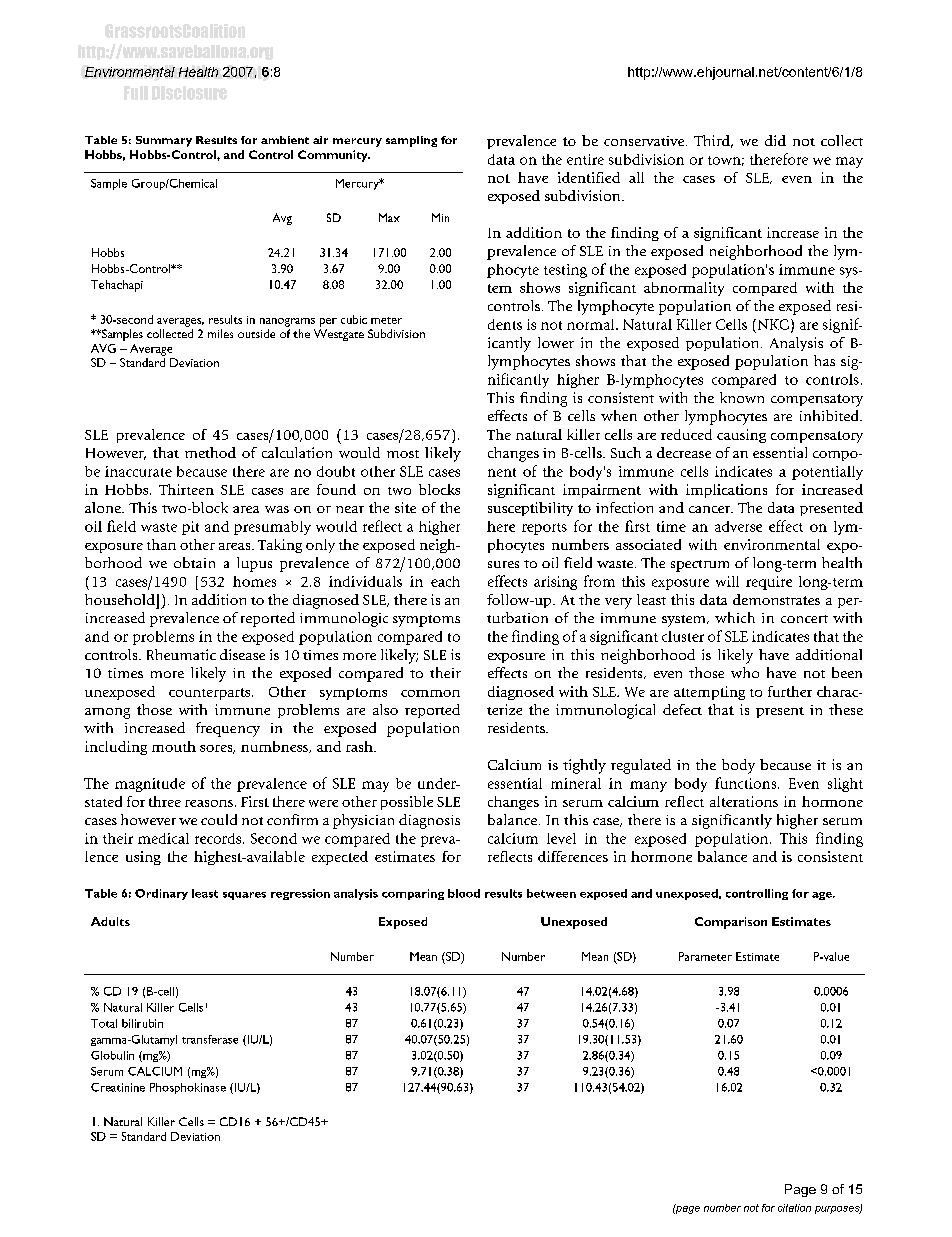 This screenshot has height=1237, width=952. What do you see at coordinates (745, 672) in the screenshot?
I see `who` at bounding box center [745, 672].
